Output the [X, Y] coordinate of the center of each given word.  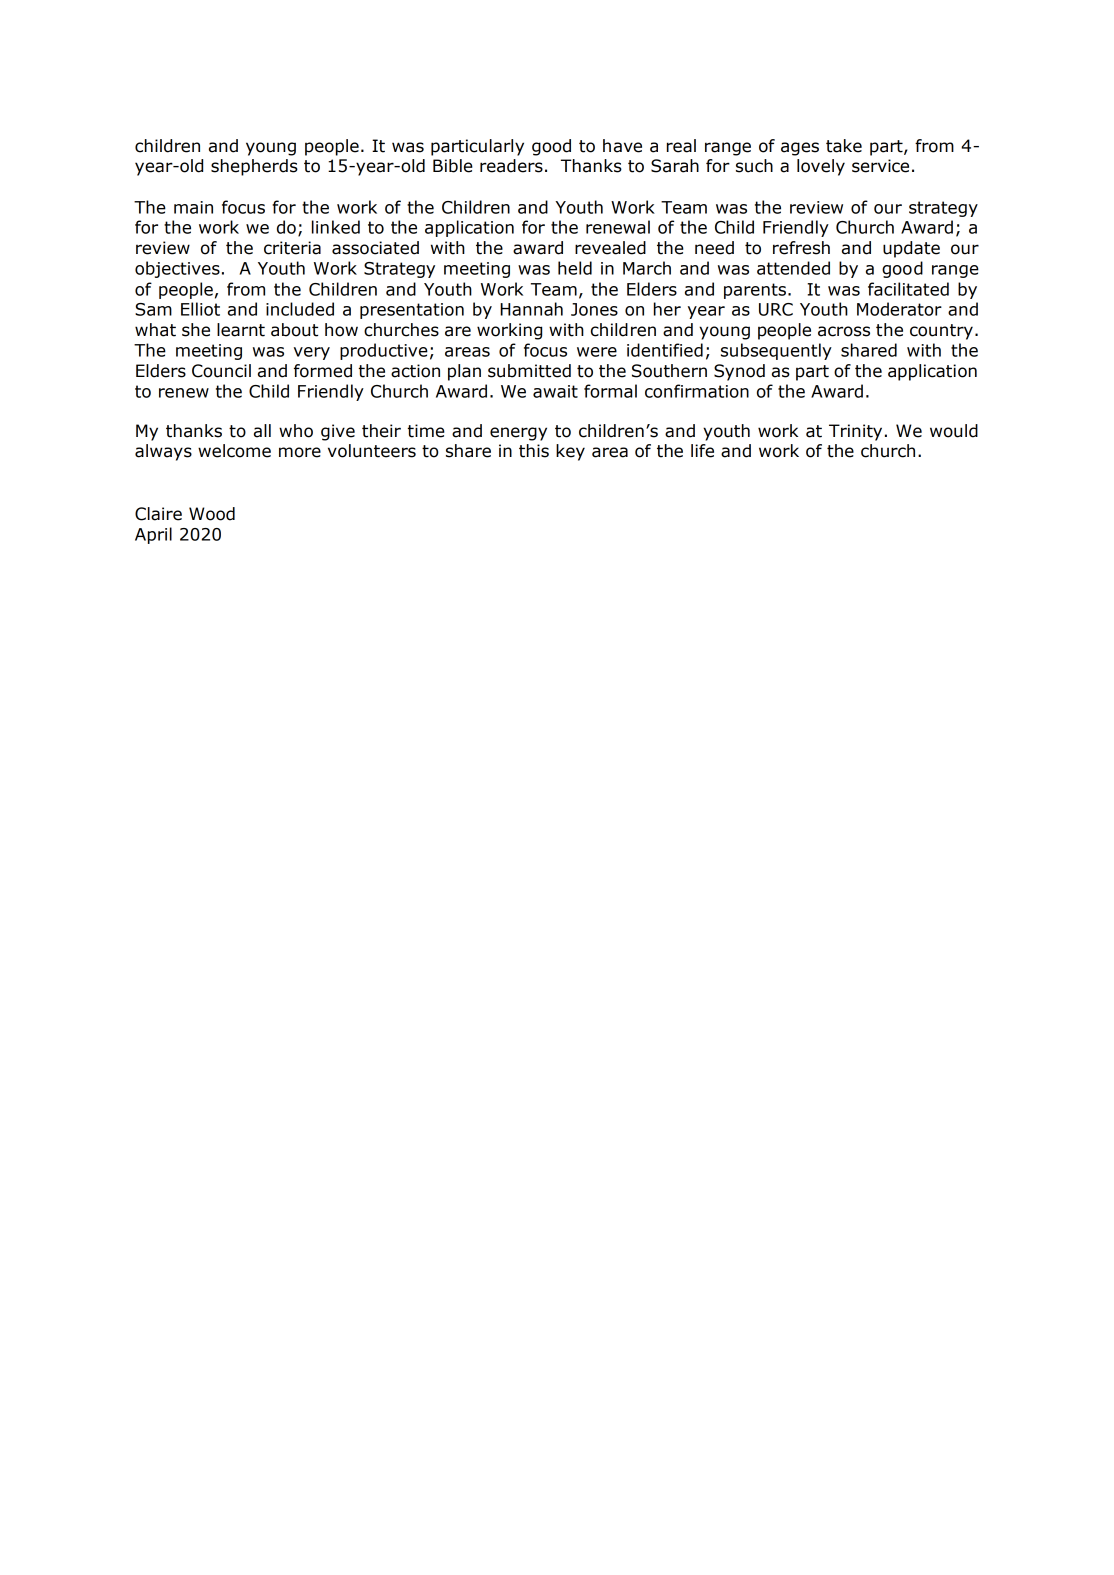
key [570, 452]
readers [511, 166]
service [880, 166]
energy [518, 434]
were [597, 352]
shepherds [254, 167]
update [911, 249]
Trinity [855, 432]
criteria [292, 248]
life [702, 451]
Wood [212, 514]
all [262, 431]
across [844, 331]
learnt [241, 330]
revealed [610, 248]
